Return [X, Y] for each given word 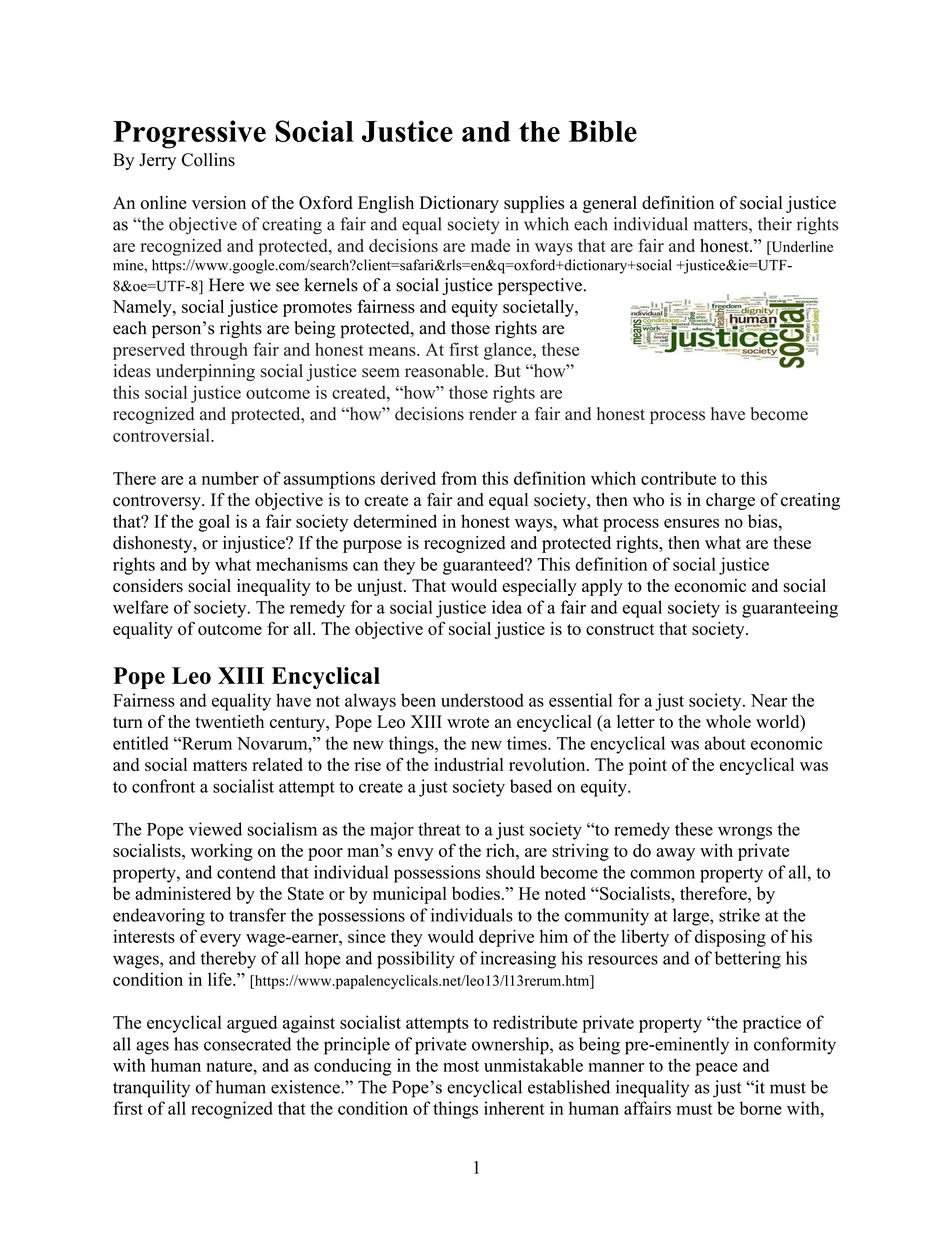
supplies [534, 204]
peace [716, 1069]
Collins [208, 160]
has [186, 1044]
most [461, 1066]
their [775, 224]
